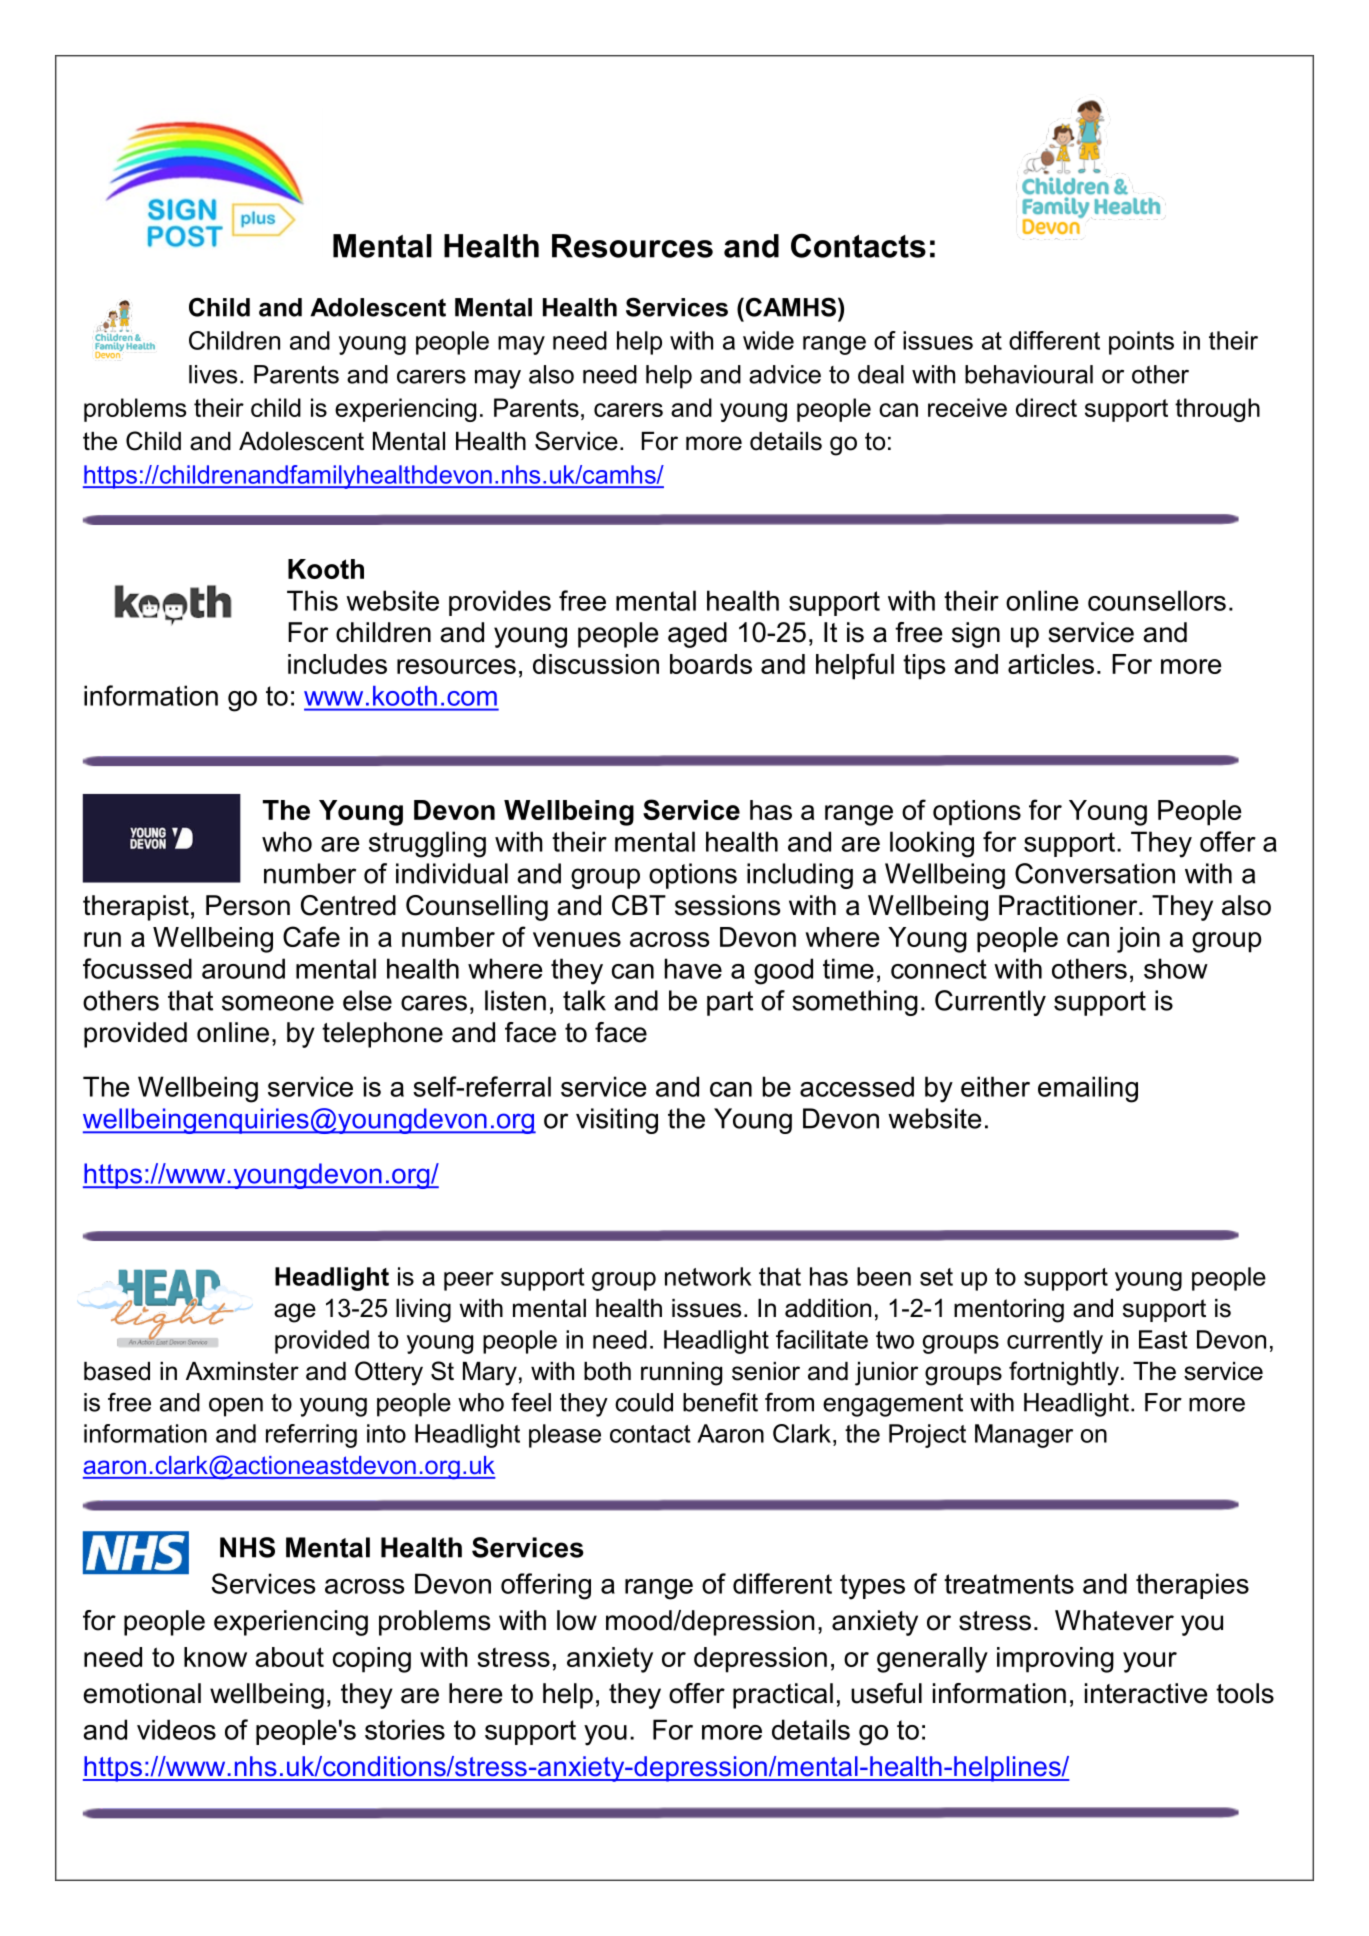  Describe the element at coordinates (215, 1657) in the image. I see `know` at that location.
